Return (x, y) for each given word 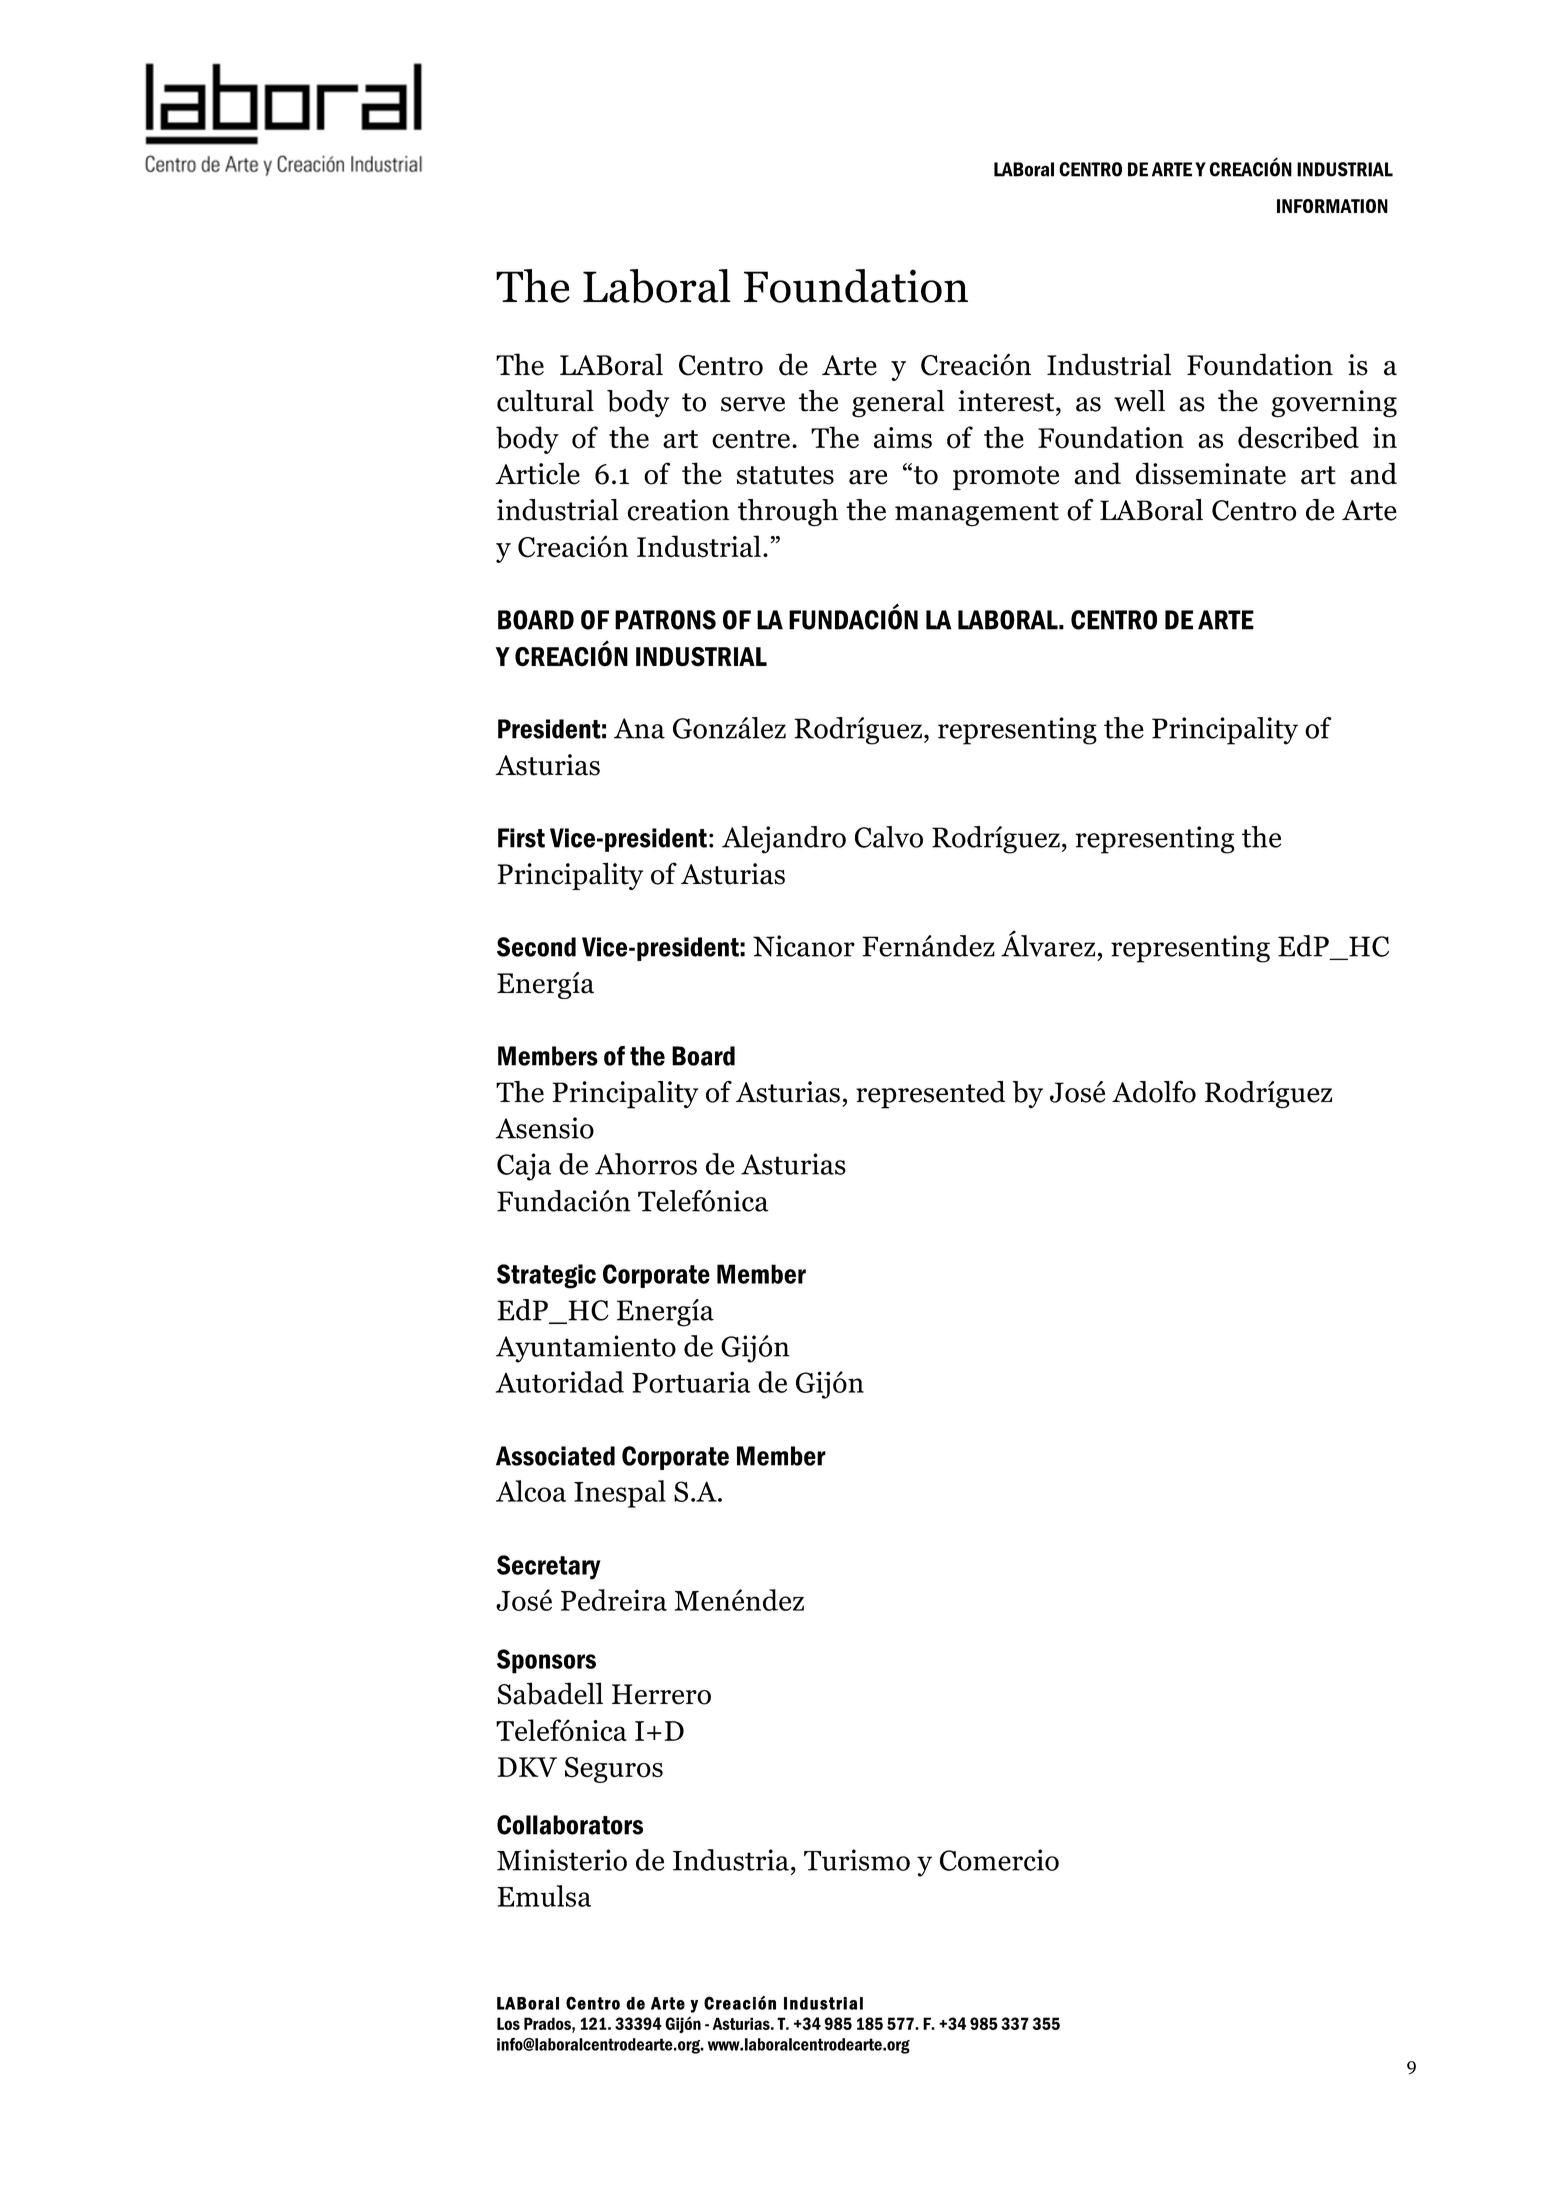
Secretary (549, 1567)
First (521, 838)
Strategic (546, 1276)
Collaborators (570, 1825)
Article (537, 473)
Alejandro (784, 840)
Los (508, 2023)
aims (903, 438)
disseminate (1211, 473)
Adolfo (1154, 1091)
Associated (555, 1456)
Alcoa (531, 1491)
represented (930, 1095)
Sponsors (546, 1661)
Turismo (857, 1860)
